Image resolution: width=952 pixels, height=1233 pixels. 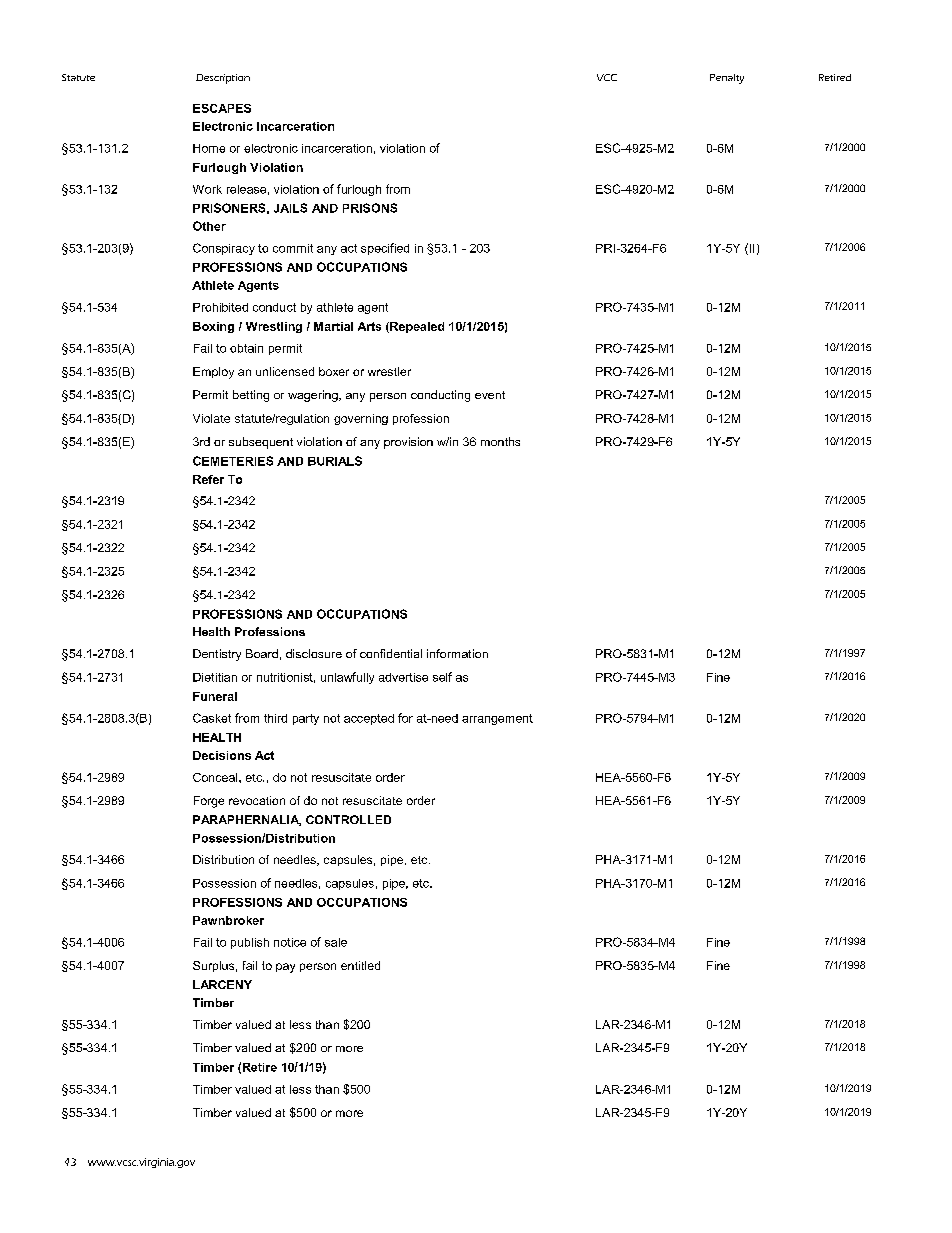 I want to click on Penalty, so click(x=727, y=79).
